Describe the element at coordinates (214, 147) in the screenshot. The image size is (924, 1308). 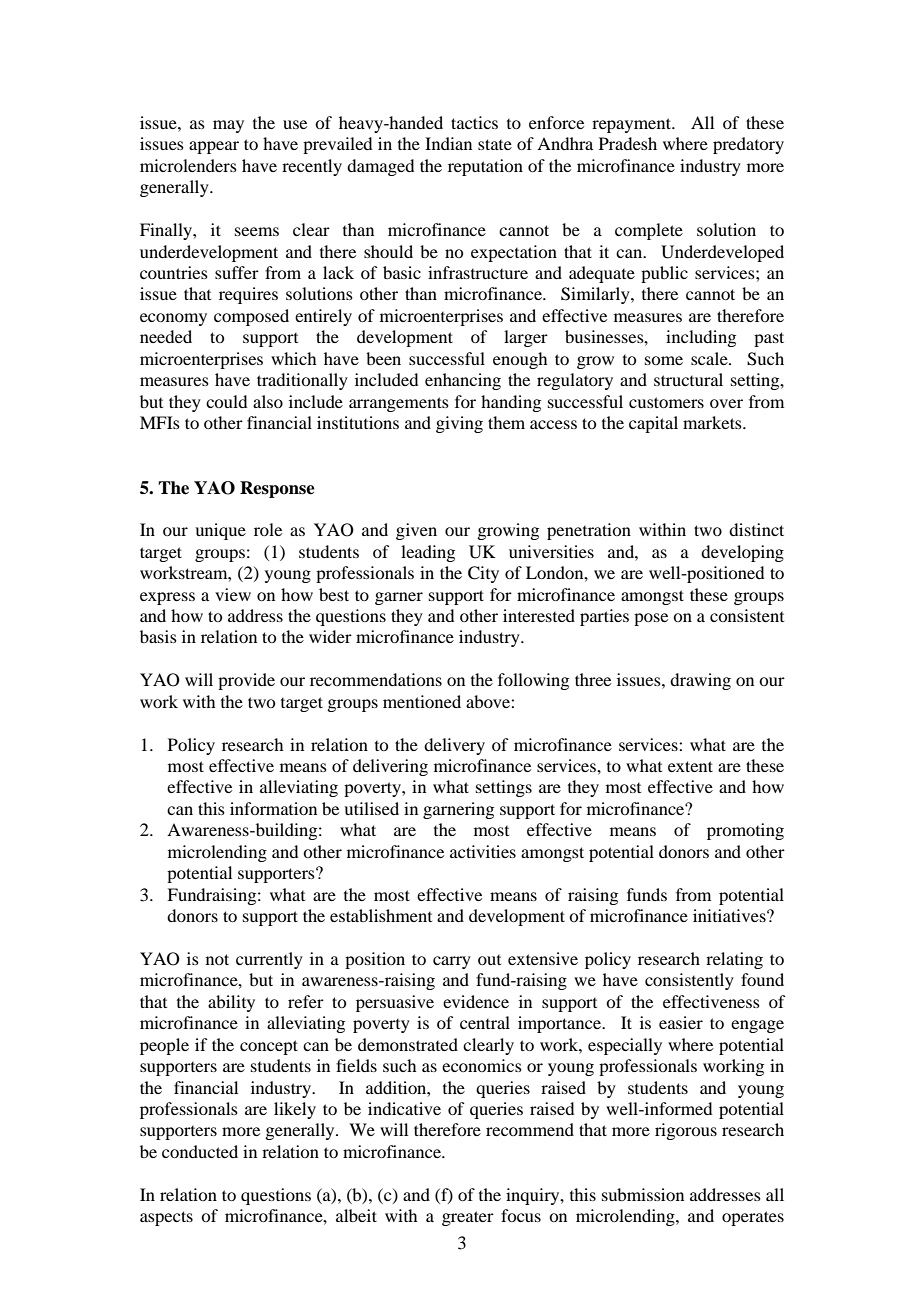
I see `appear` at that location.
